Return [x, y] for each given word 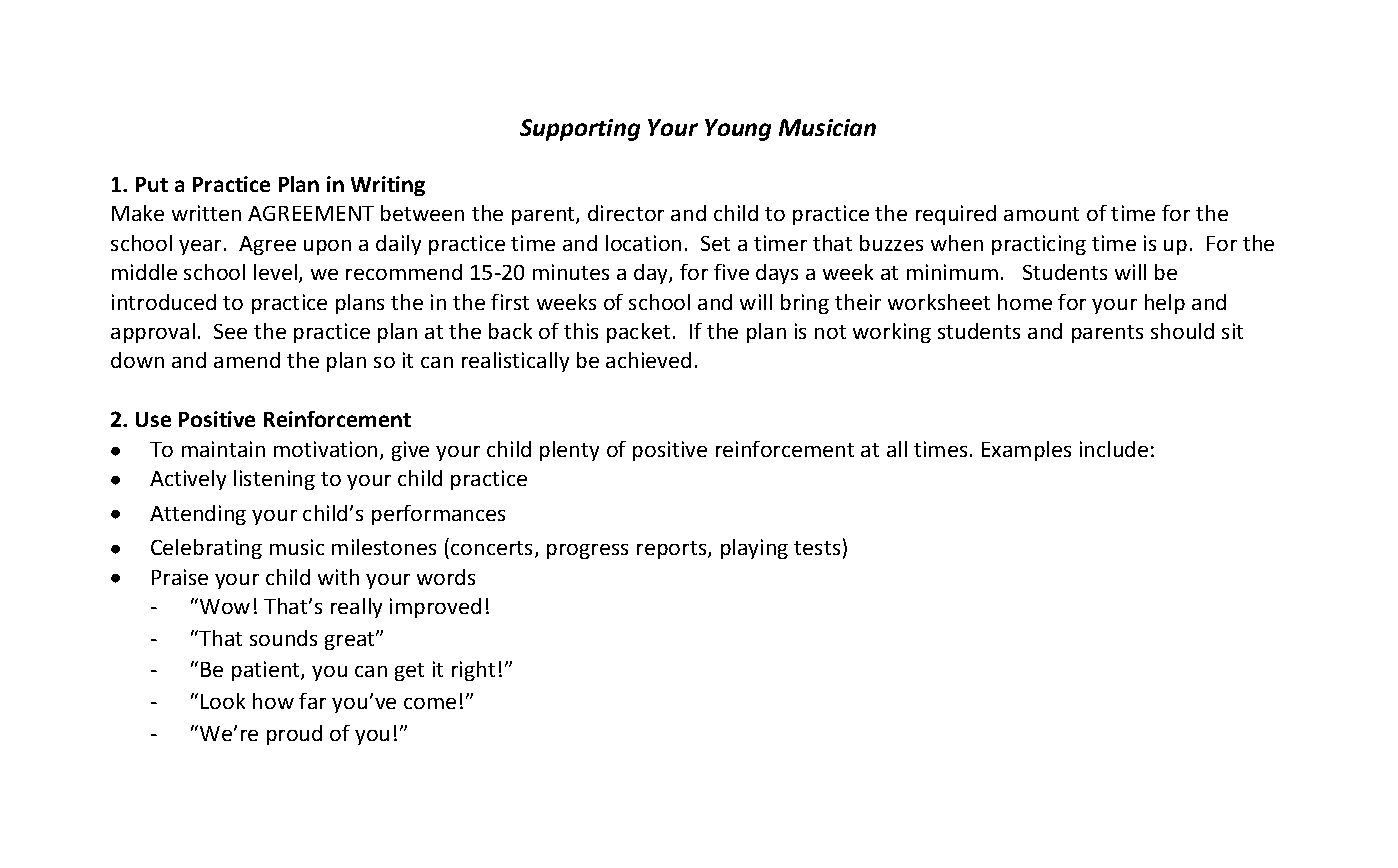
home [1025, 302]
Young [738, 130]
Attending [198, 515]
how [273, 701]
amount [1041, 214]
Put [152, 184]
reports [671, 550]
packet [638, 333]
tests [817, 548]
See [230, 331]
